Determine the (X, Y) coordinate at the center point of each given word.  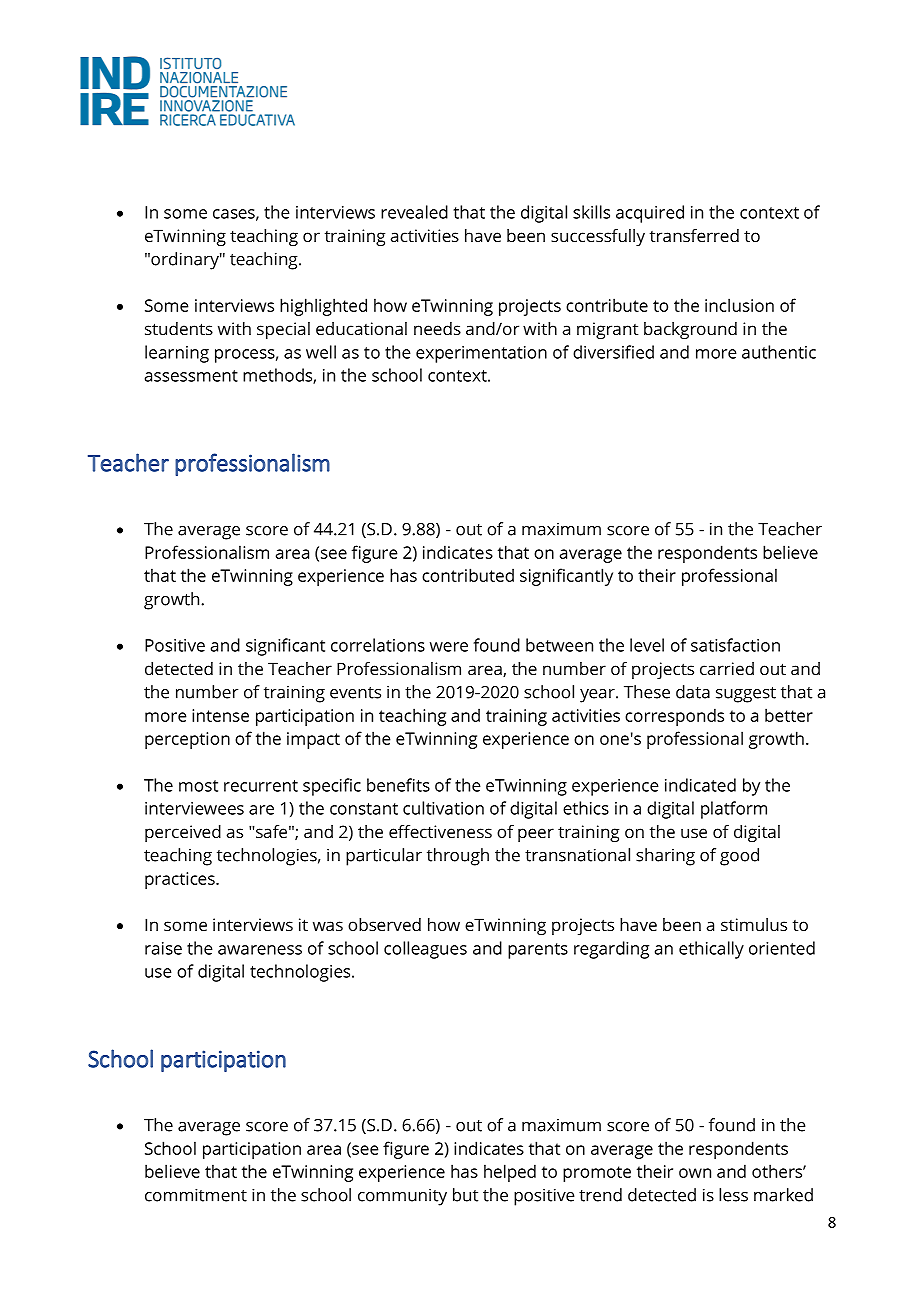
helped (510, 1173)
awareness (260, 950)
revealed (414, 212)
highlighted (323, 307)
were (449, 647)
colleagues (425, 950)
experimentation (481, 354)
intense (220, 715)
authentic (779, 352)
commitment (196, 1195)
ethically (711, 950)
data (693, 692)
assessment (191, 376)
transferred (694, 235)
